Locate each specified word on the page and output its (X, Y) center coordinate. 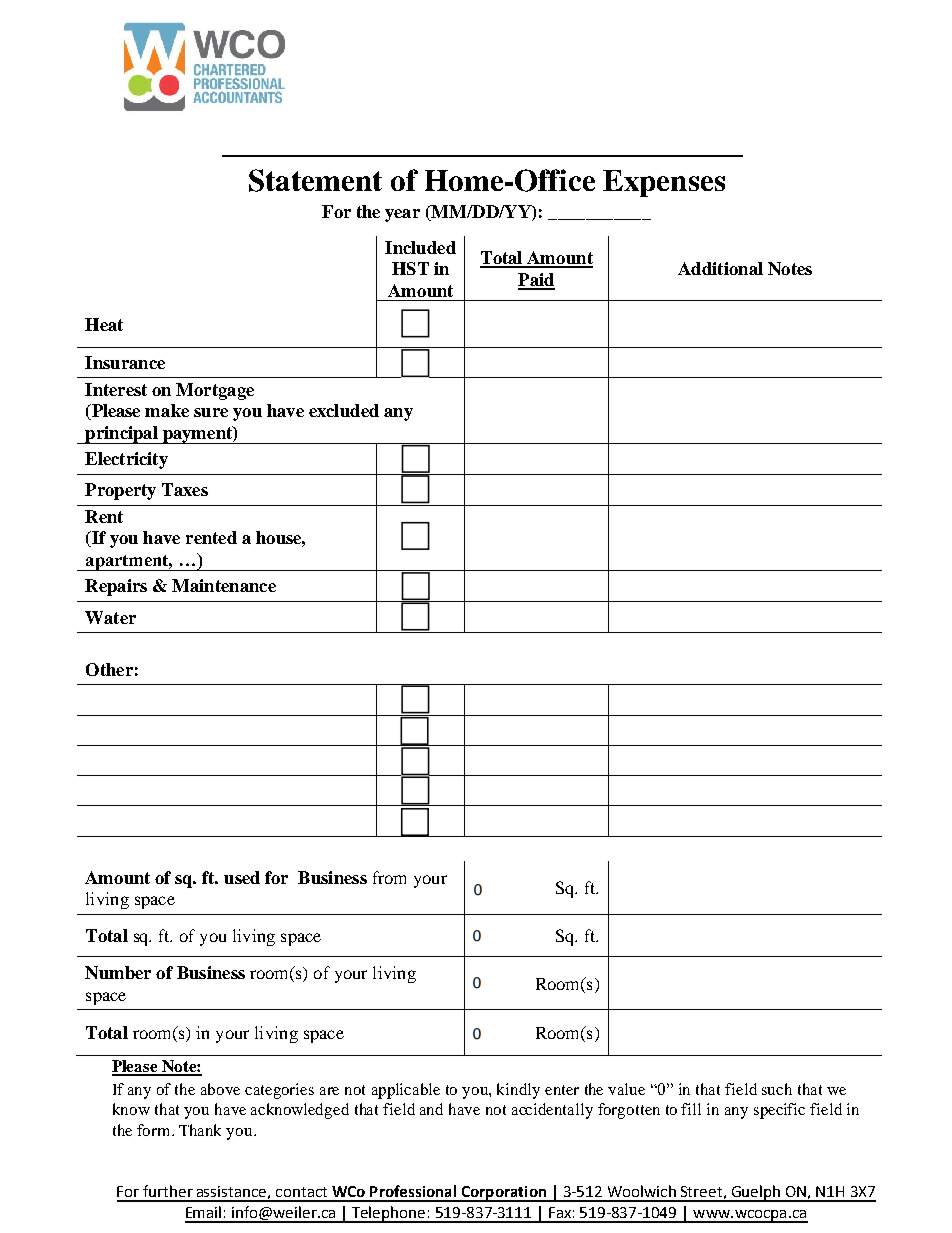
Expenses (664, 183)
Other (109, 669)
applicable (406, 1091)
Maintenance (224, 585)
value (626, 1089)
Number (118, 972)
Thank (200, 1130)
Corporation (504, 1194)
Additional (720, 268)
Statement (315, 180)
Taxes (185, 489)
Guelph (755, 1193)
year (402, 215)
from (389, 877)
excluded (344, 410)
